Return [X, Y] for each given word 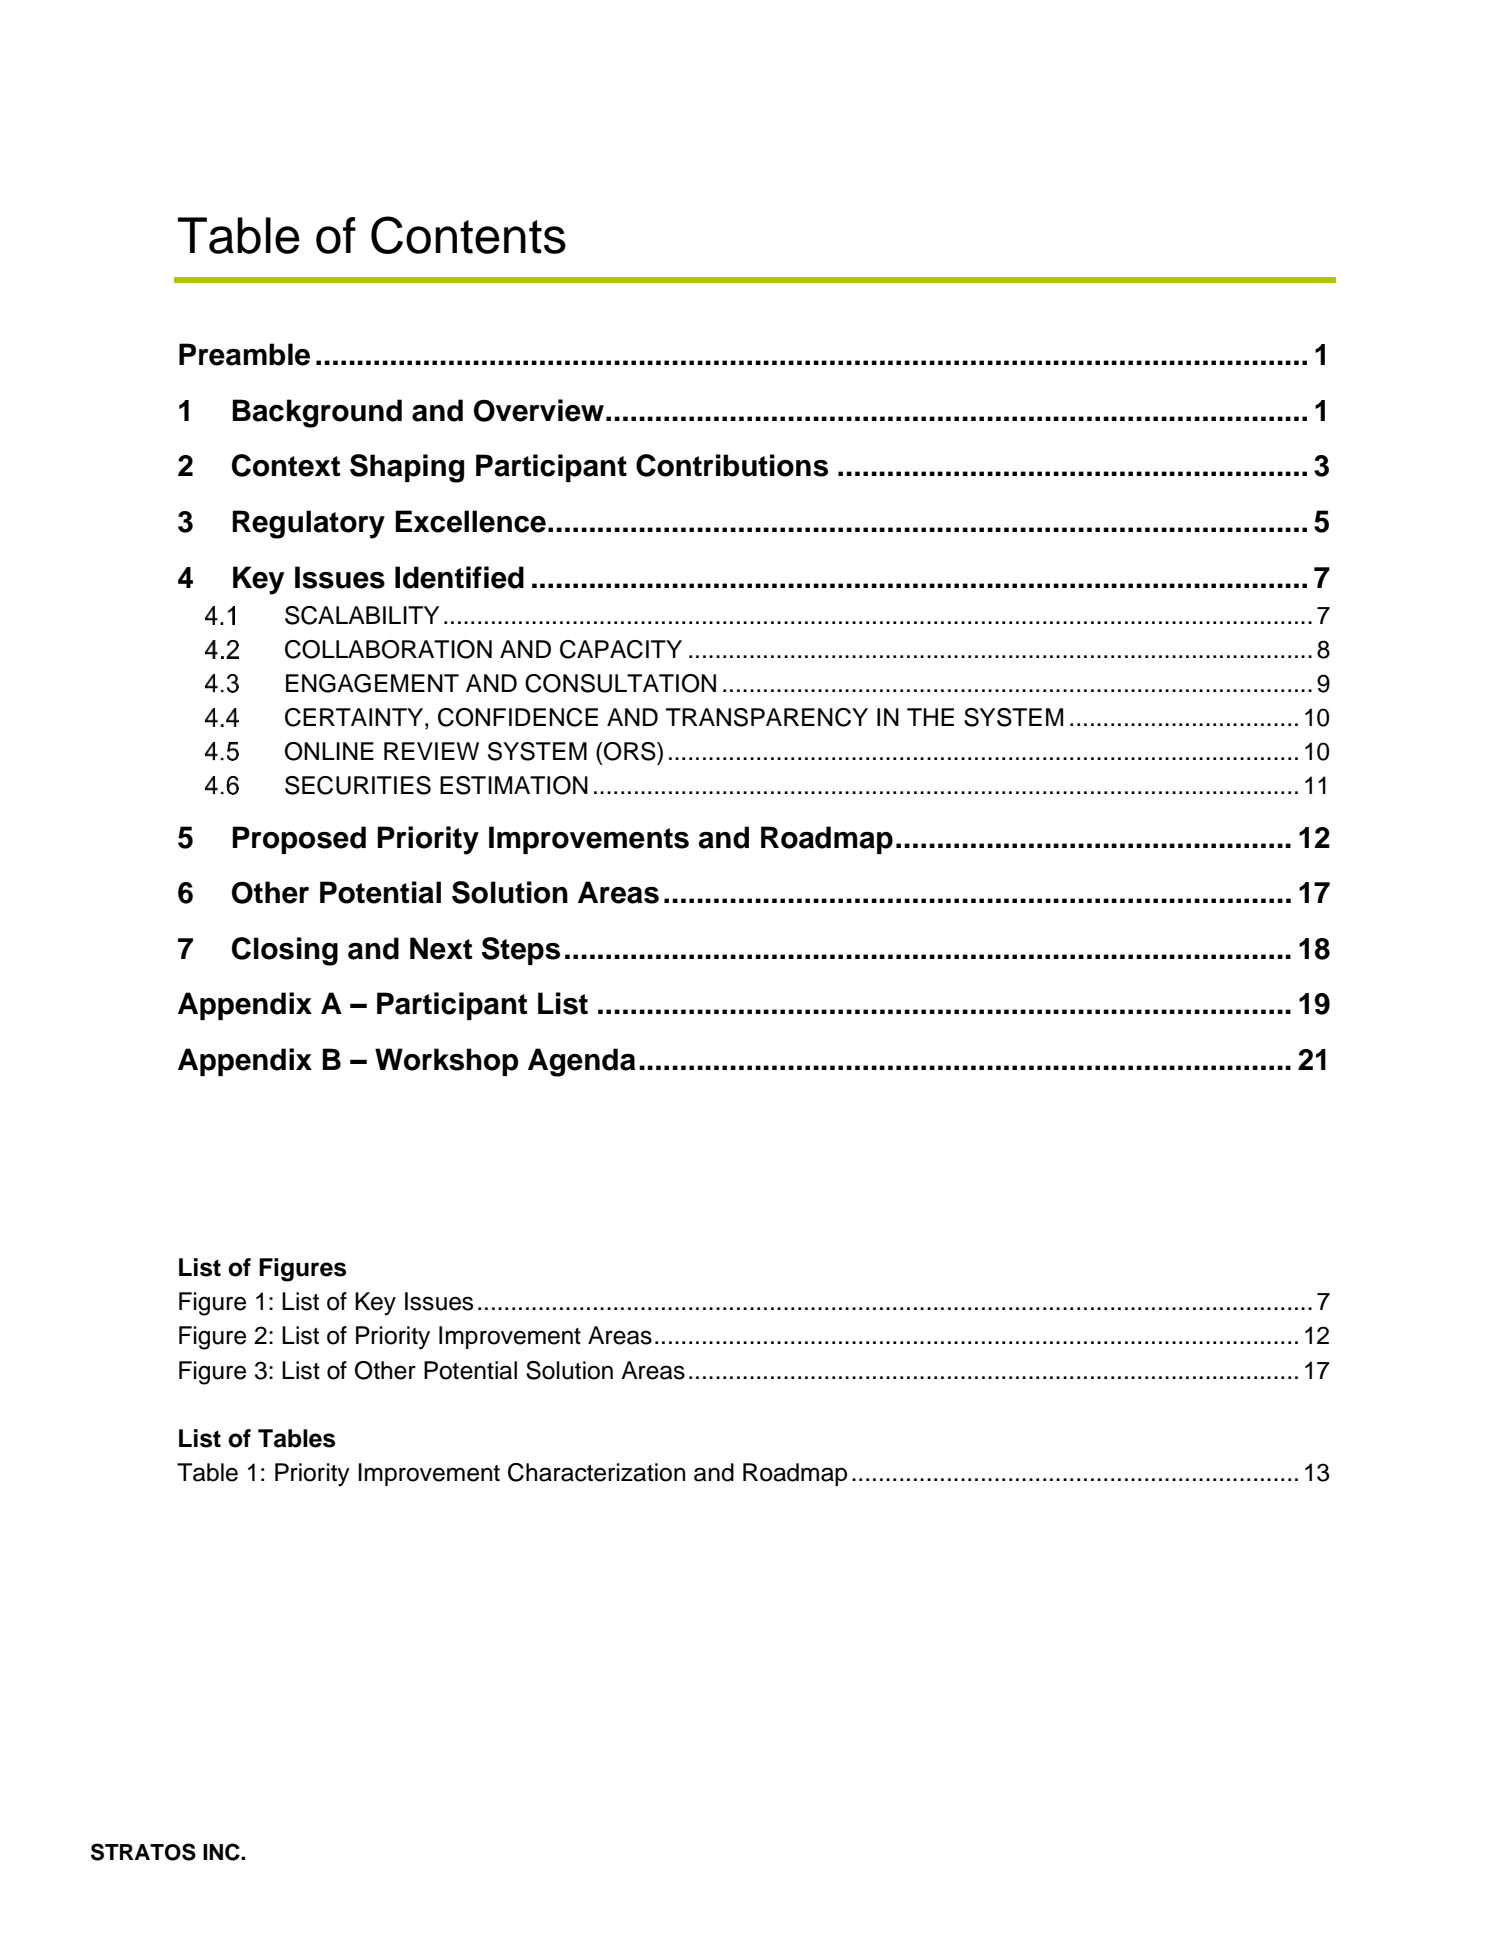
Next [441, 948]
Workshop [447, 1062]
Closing [285, 951]
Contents [468, 235]
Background [317, 413]
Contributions [732, 465]
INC [222, 1852]
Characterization [596, 1472]
